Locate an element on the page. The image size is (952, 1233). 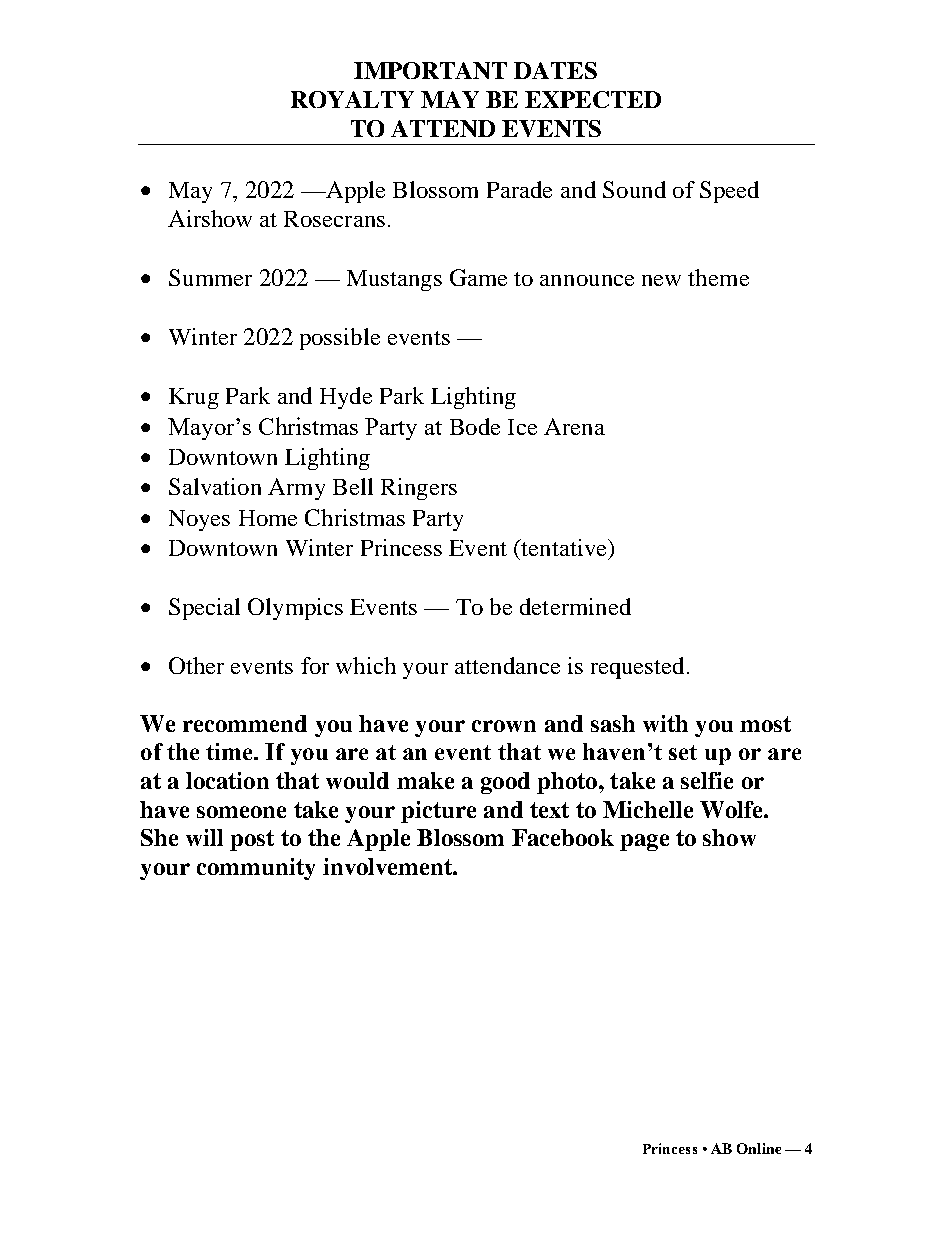
community is located at coordinates (256, 869).
